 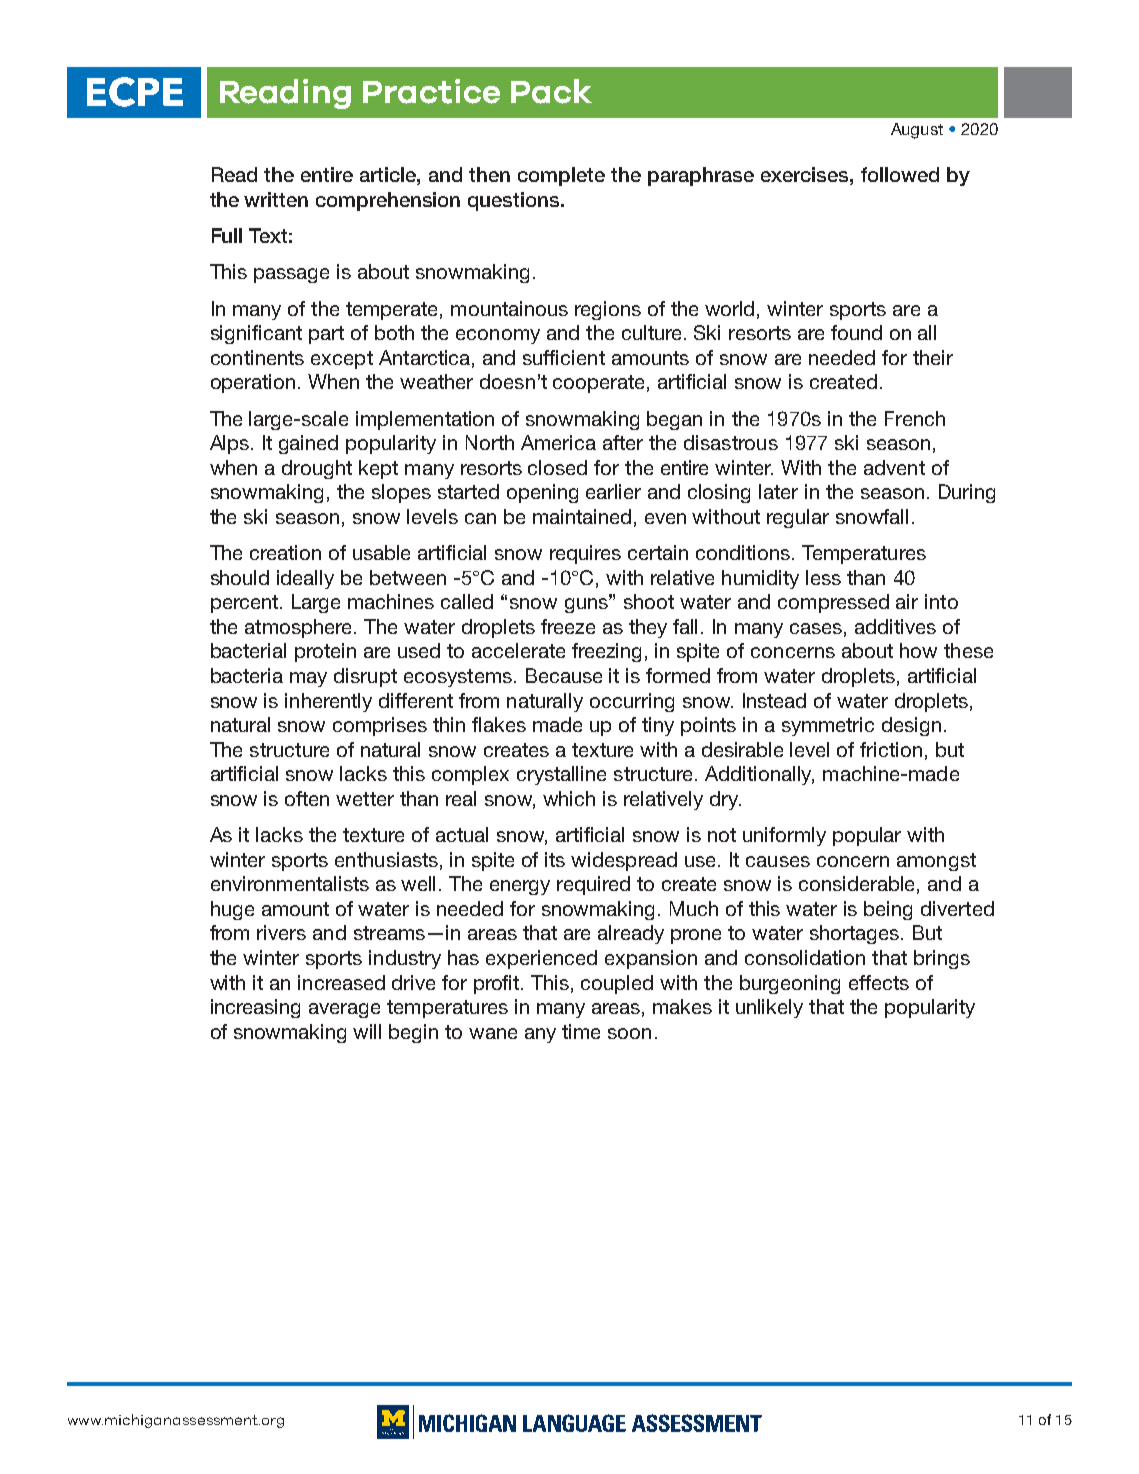 I want to click on August, so click(x=917, y=131).
